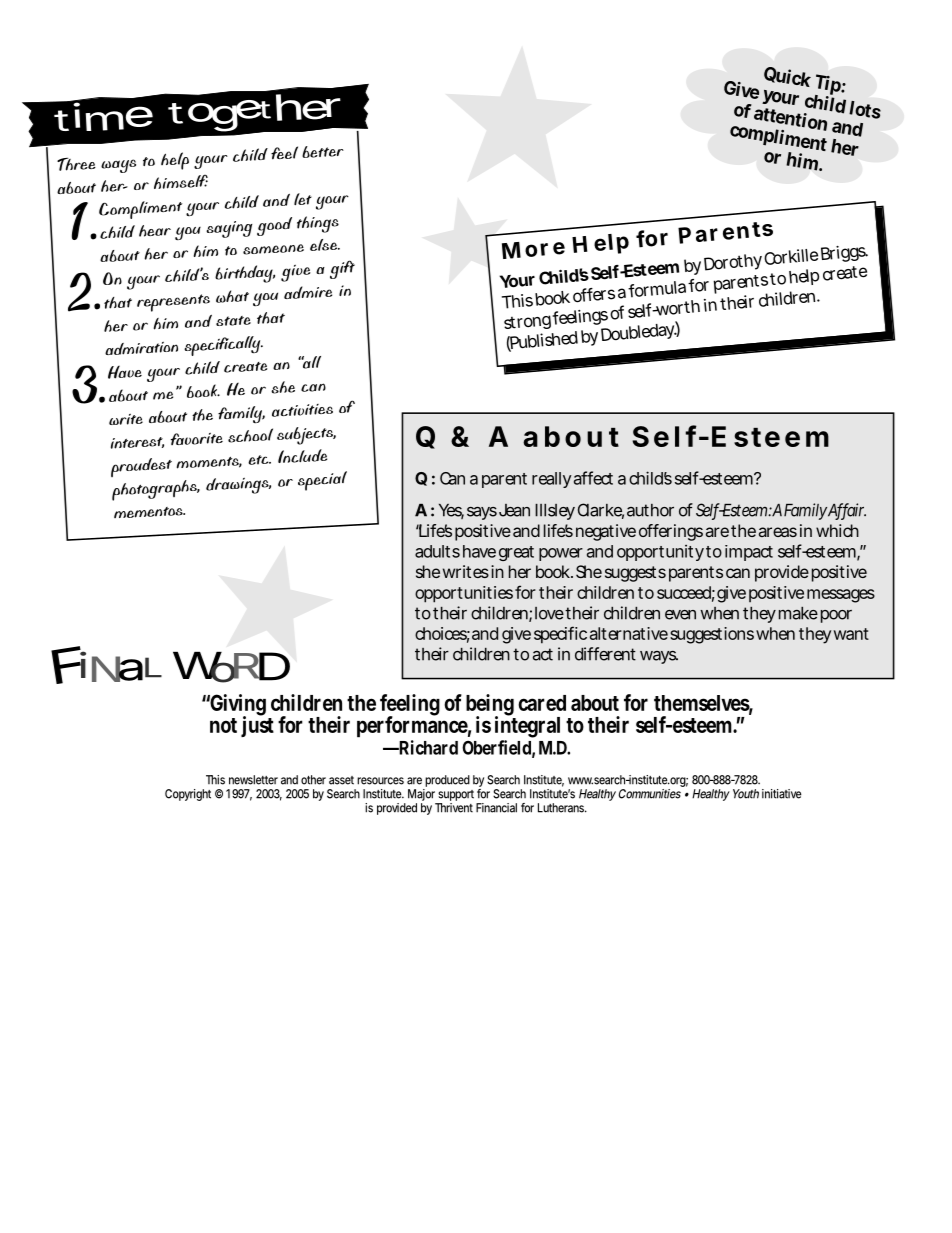  What do you see at coordinates (253, 780) in the document?
I see `newsletter` at bounding box center [253, 780].
